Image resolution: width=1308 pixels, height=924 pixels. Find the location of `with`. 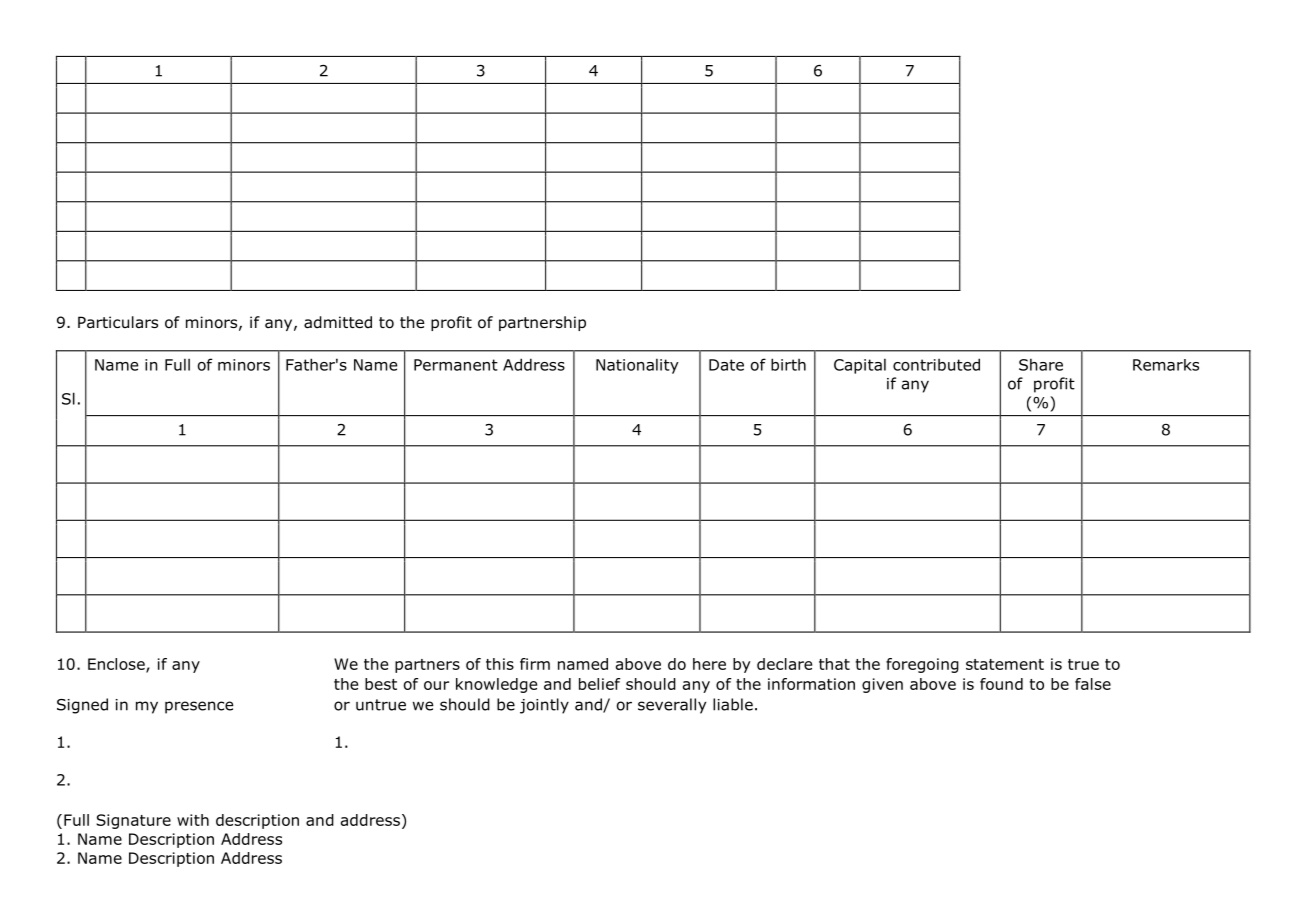

with is located at coordinates (193, 820).
